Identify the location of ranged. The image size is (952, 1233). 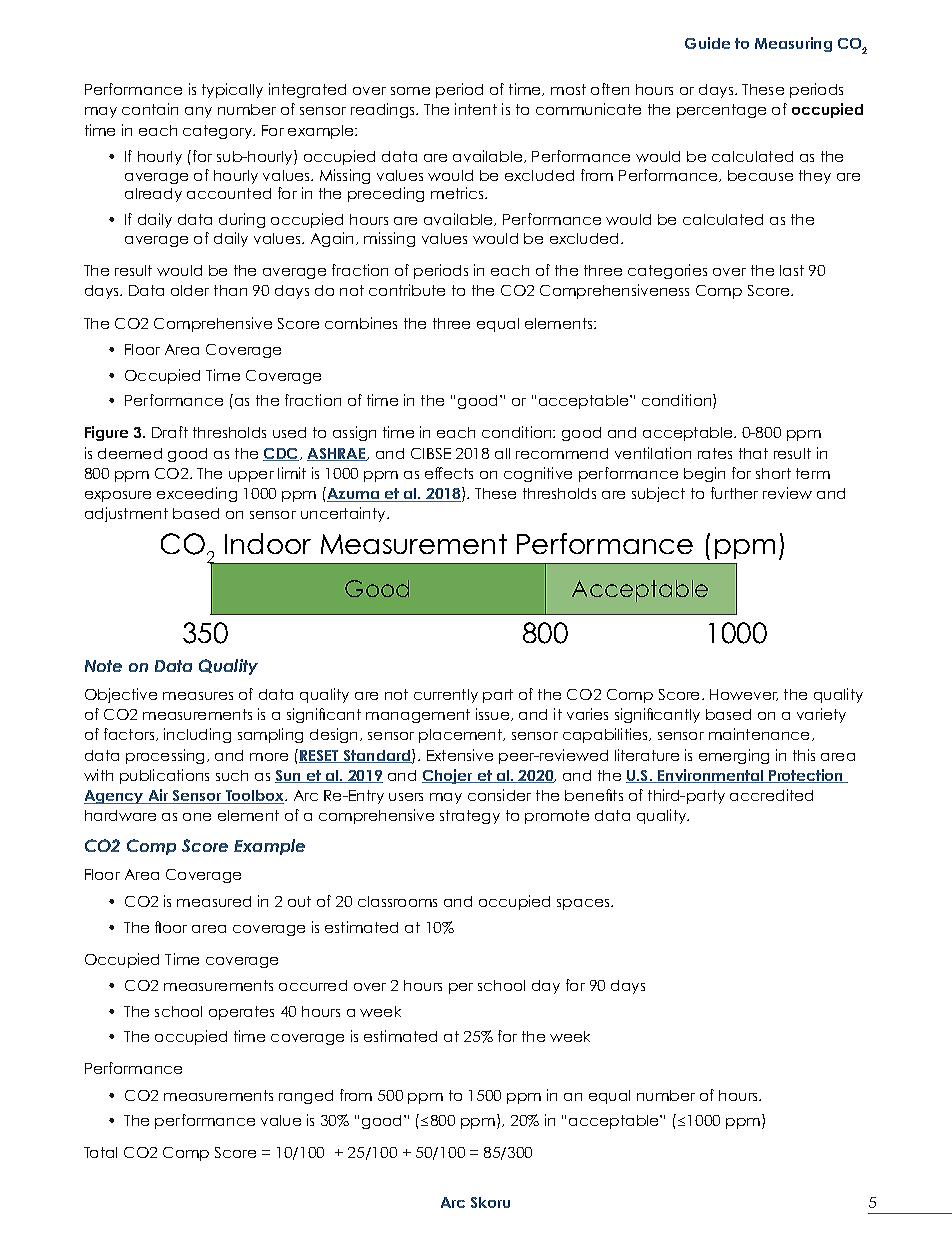
(306, 1097).
